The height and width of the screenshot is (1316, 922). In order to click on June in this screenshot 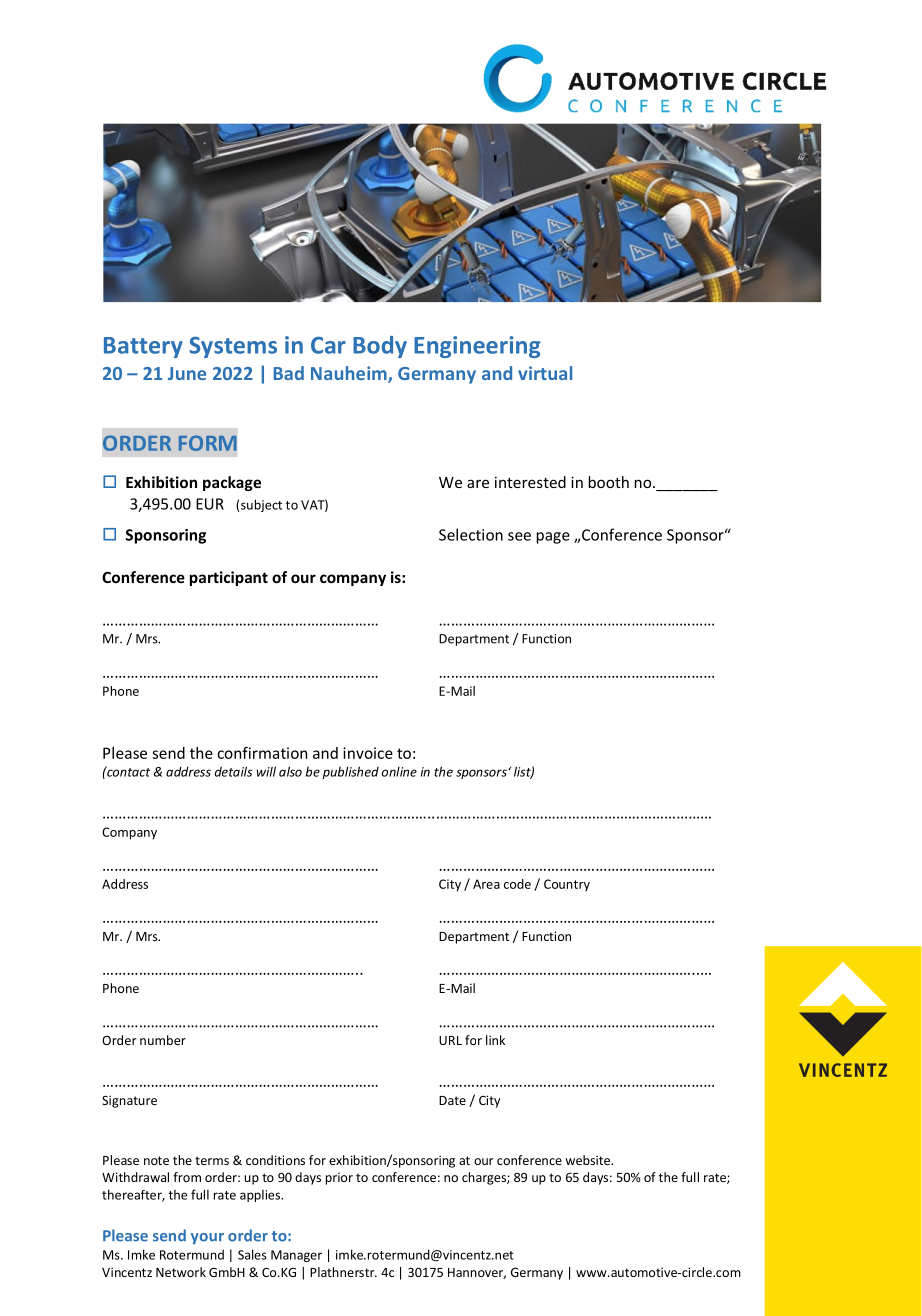, I will do `click(187, 373)`.
